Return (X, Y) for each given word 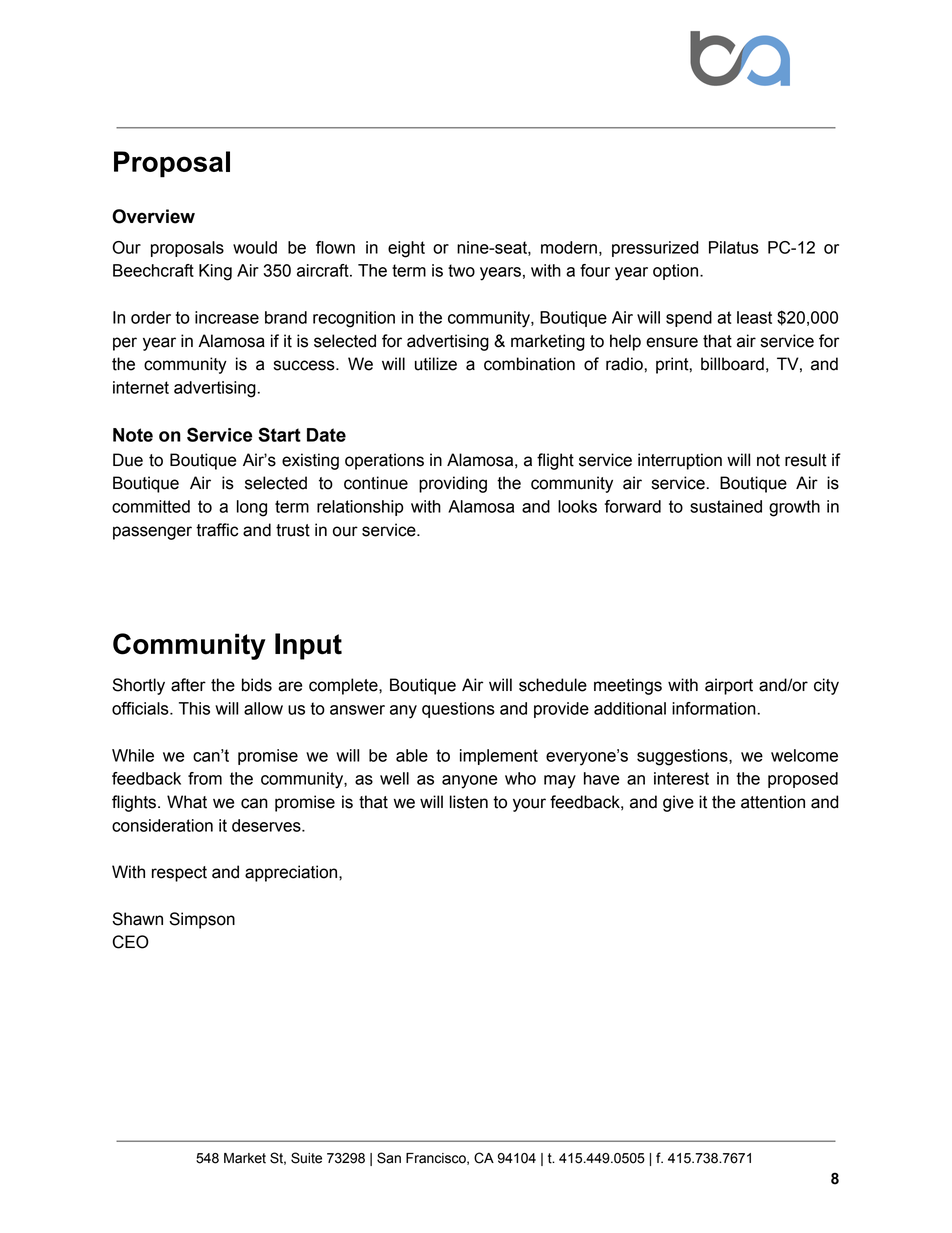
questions (458, 710)
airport (729, 686)
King (215, 272)
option (677, 272)
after (188, 685)
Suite (306, 1158)
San (389, 1158)
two (461, 270)
